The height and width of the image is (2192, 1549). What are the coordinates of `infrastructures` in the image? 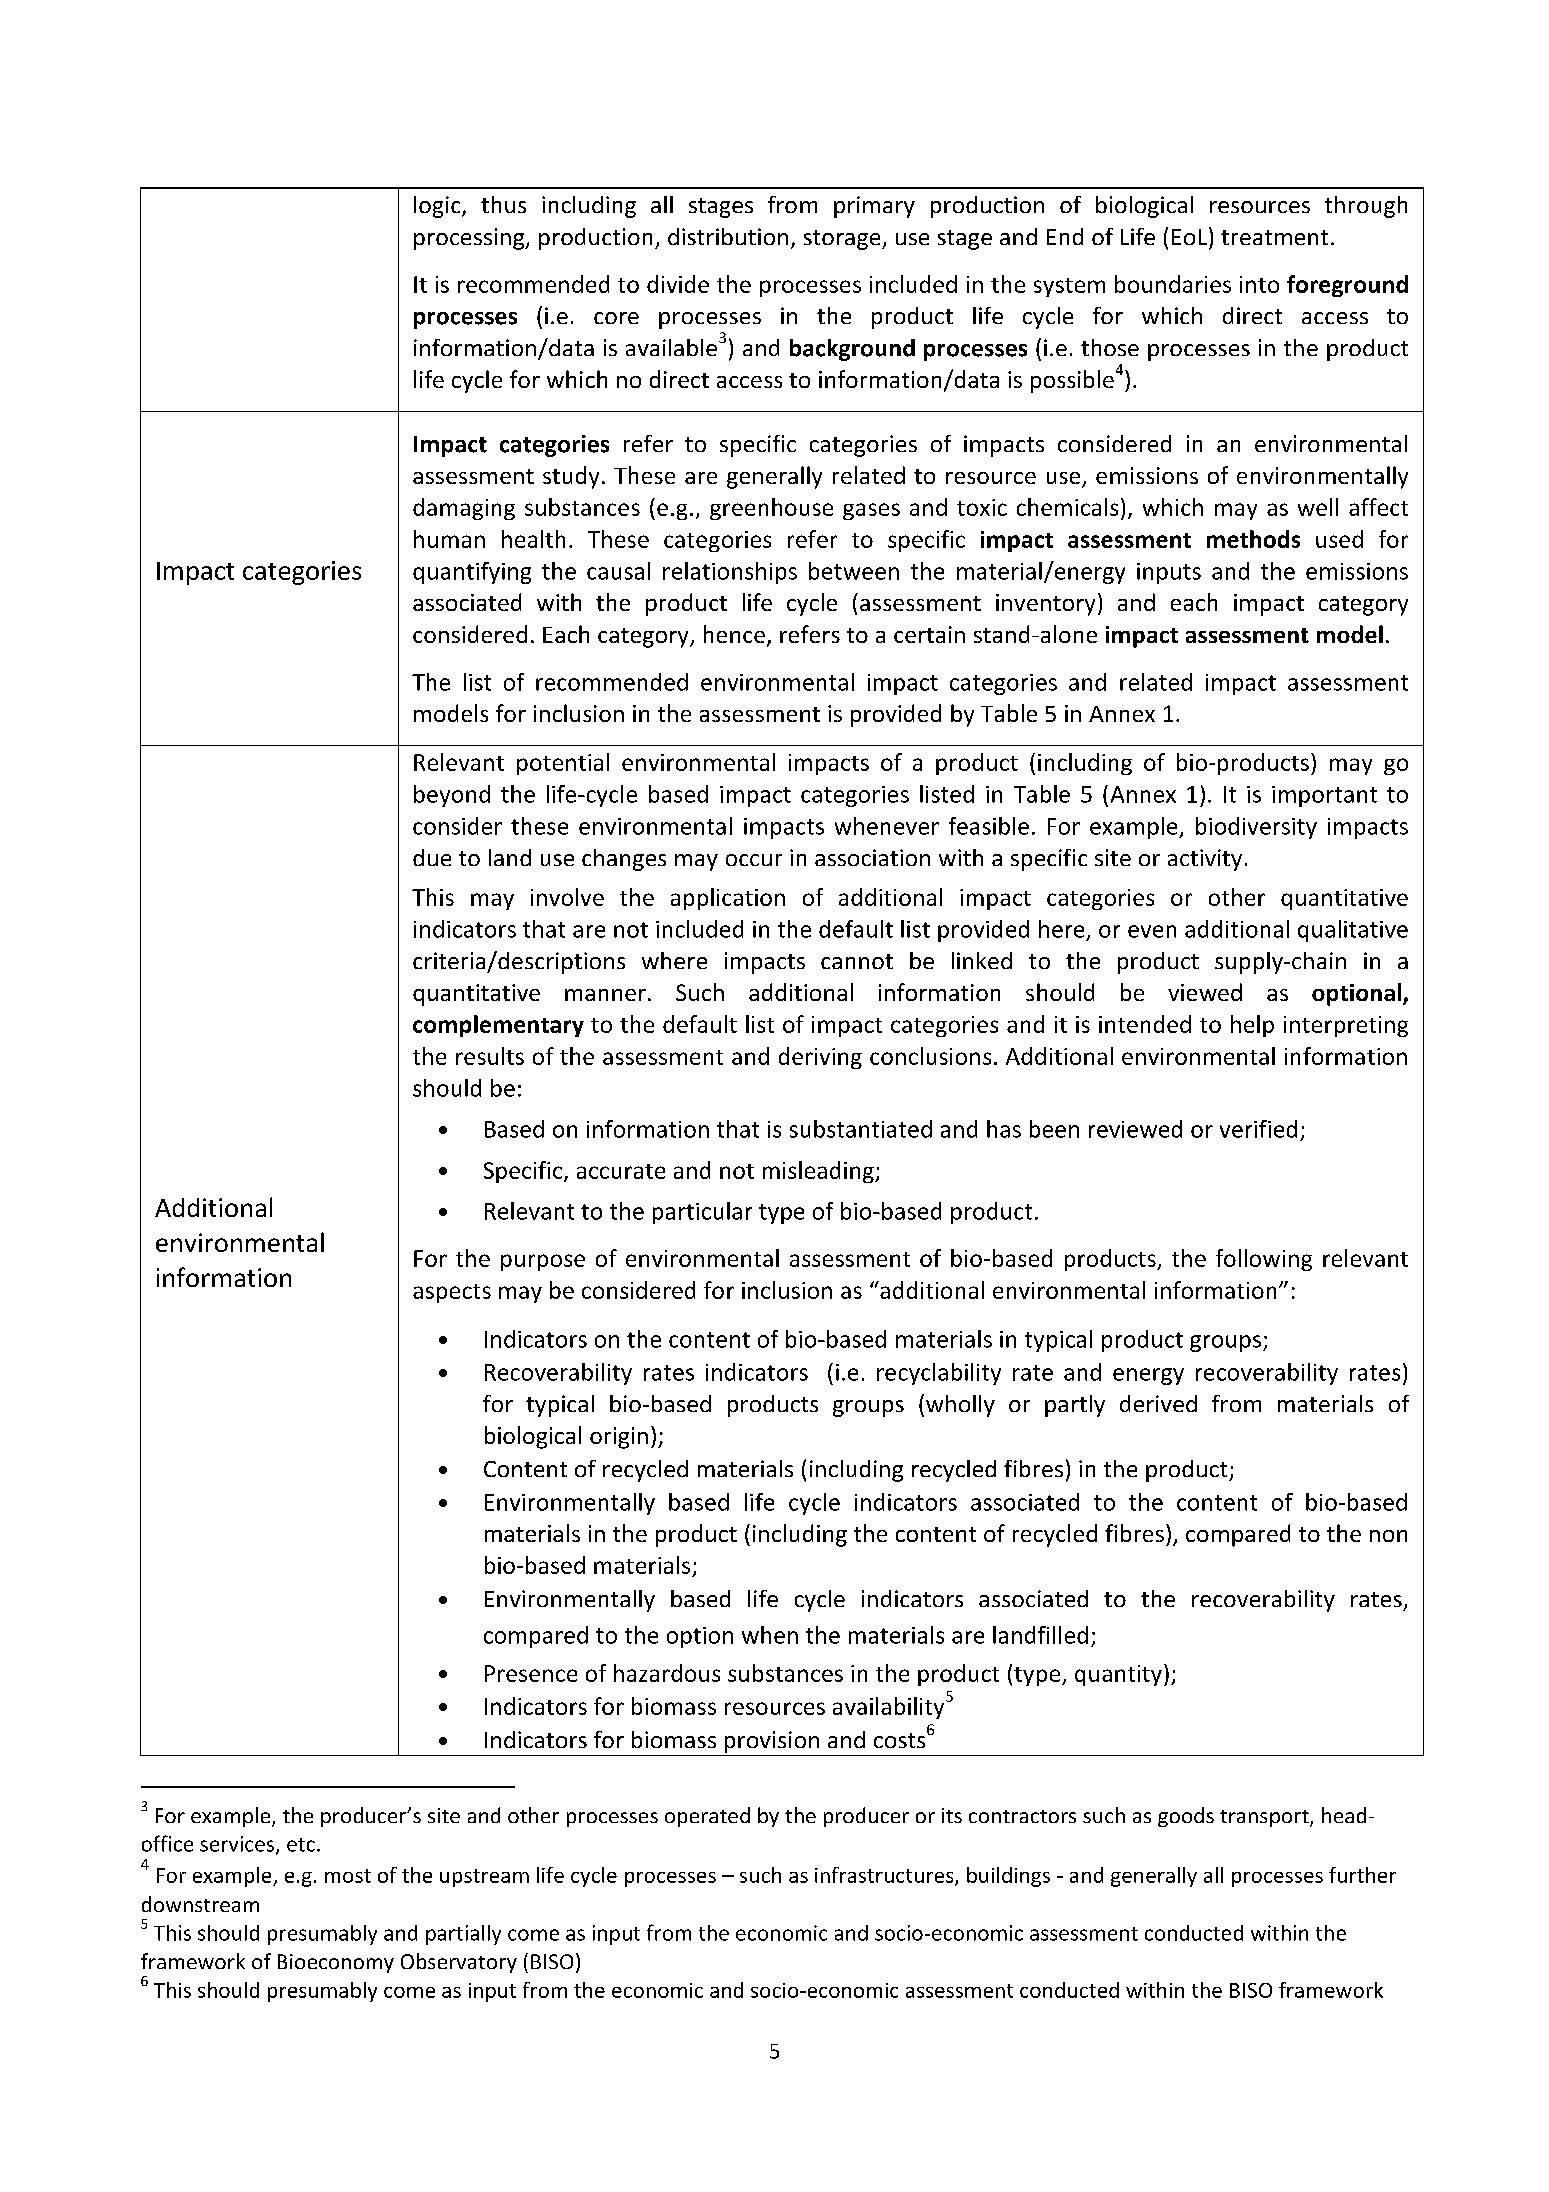 It's located at (885, 1876).
